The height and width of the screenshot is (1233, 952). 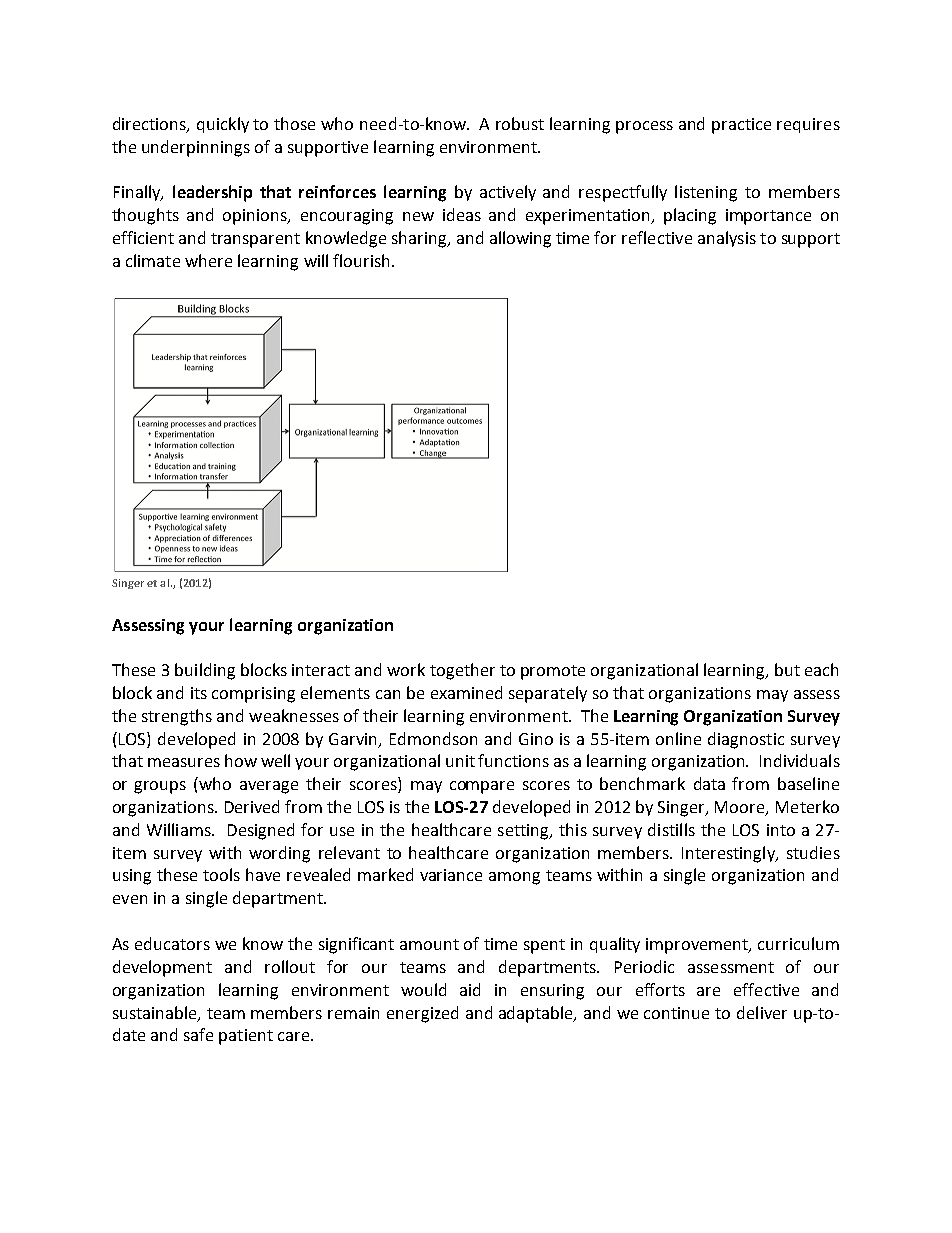 I want to click on building, so click(x=205, y=671).
